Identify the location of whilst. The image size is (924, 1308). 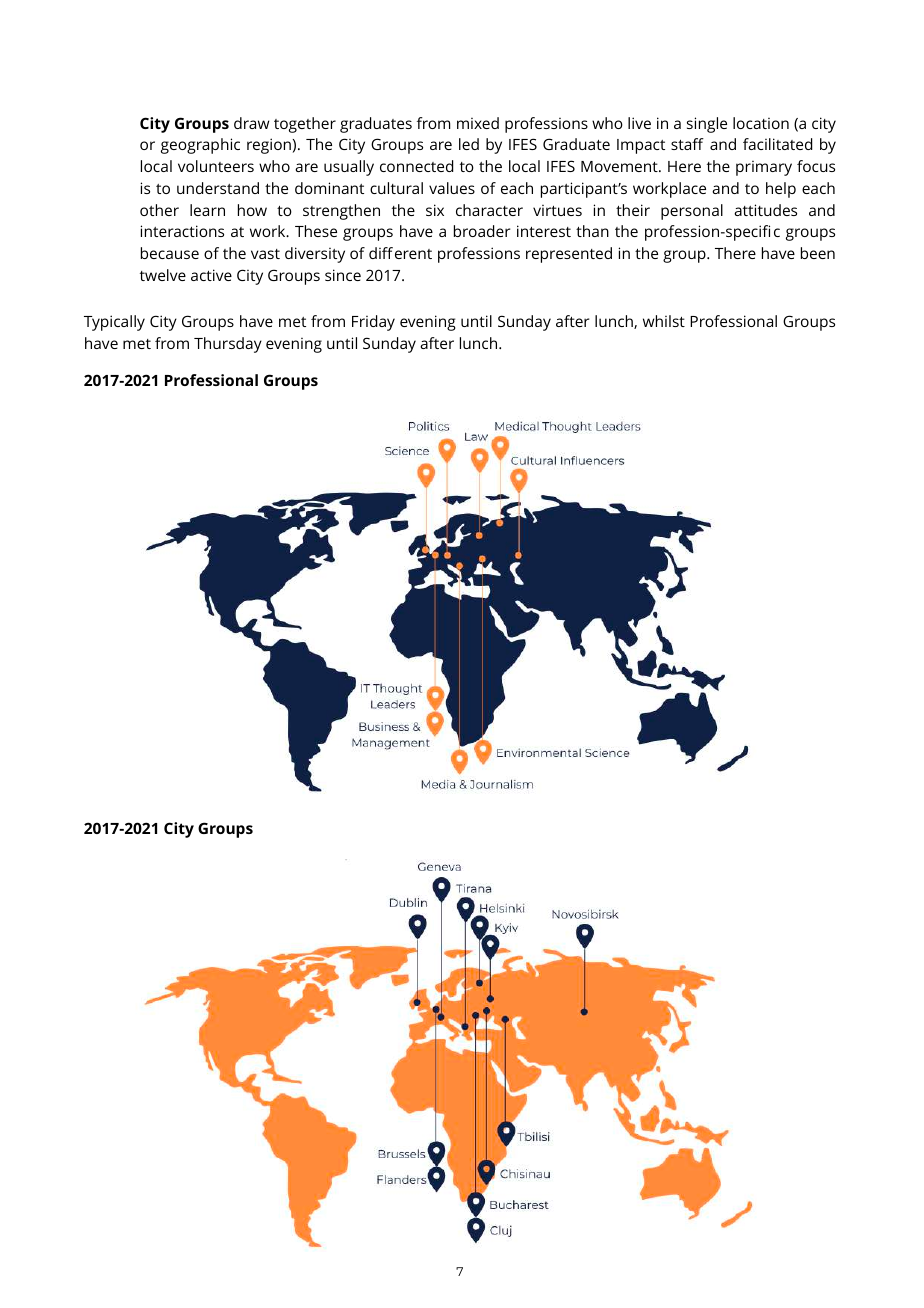
(664, 321).
